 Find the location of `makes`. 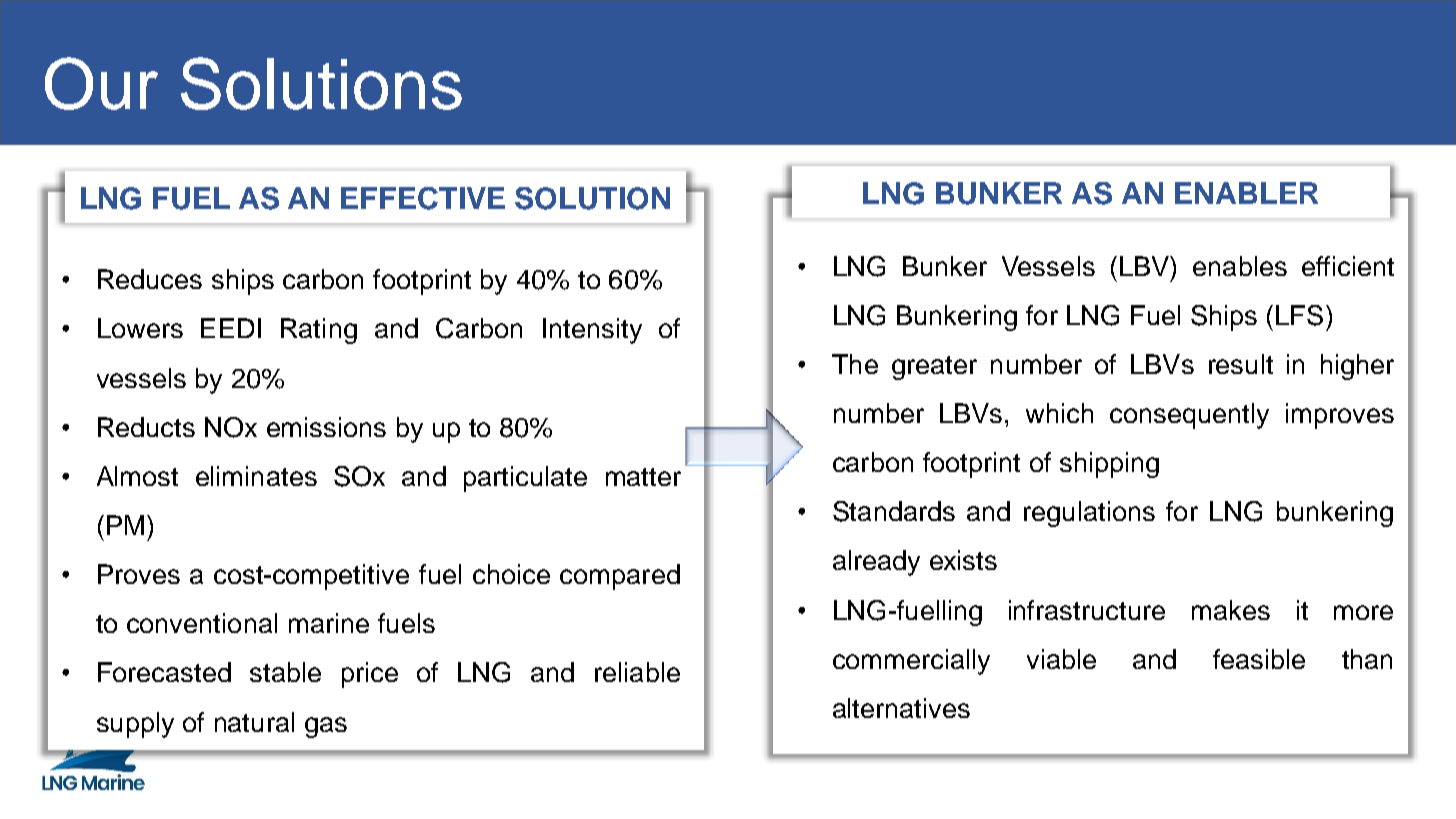

makes is located at coordinates (1231, 610).
